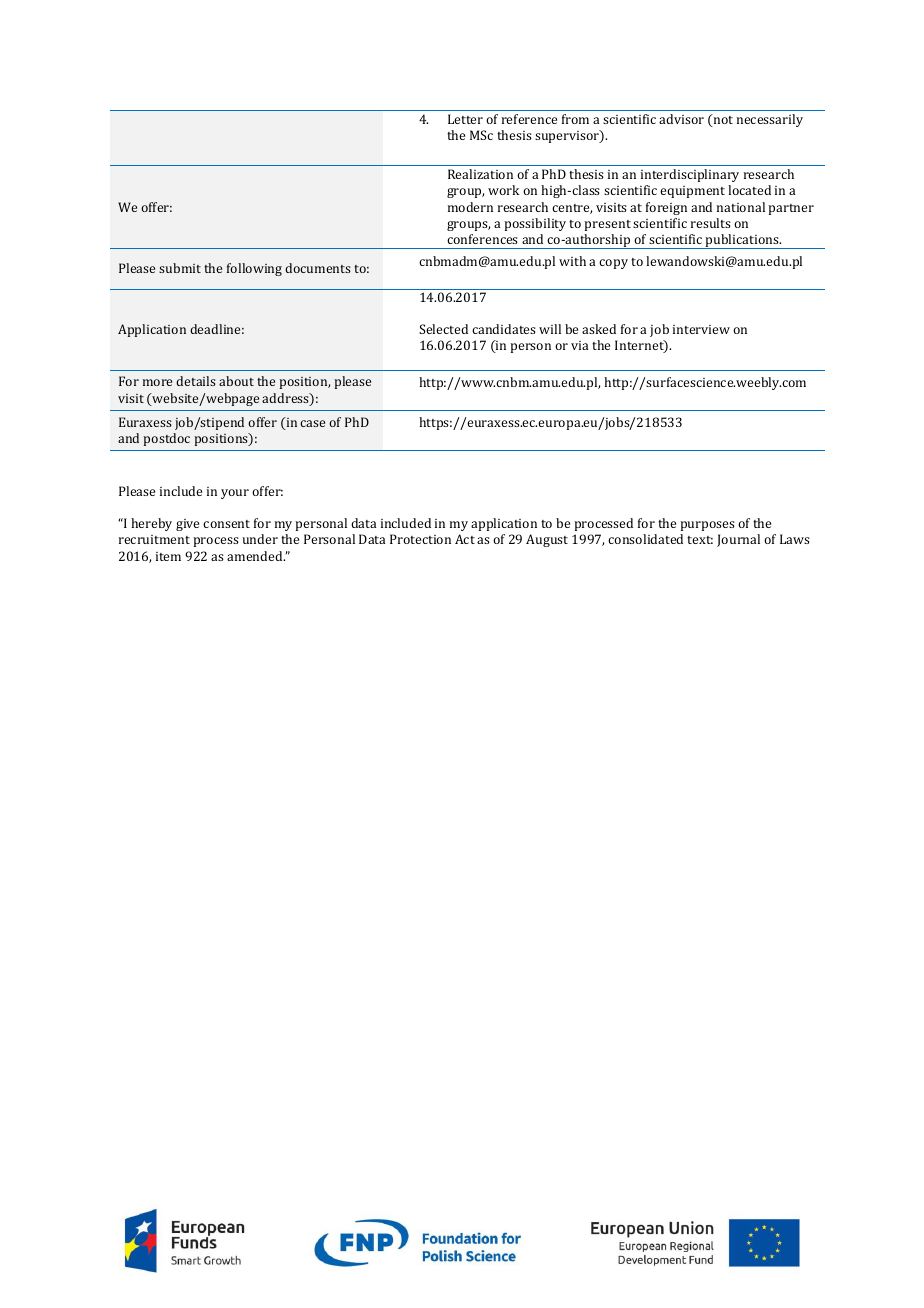  What do you see at coordinates (465, 119) in the image?
I see `Letter` at bounding box center [465, 119].
